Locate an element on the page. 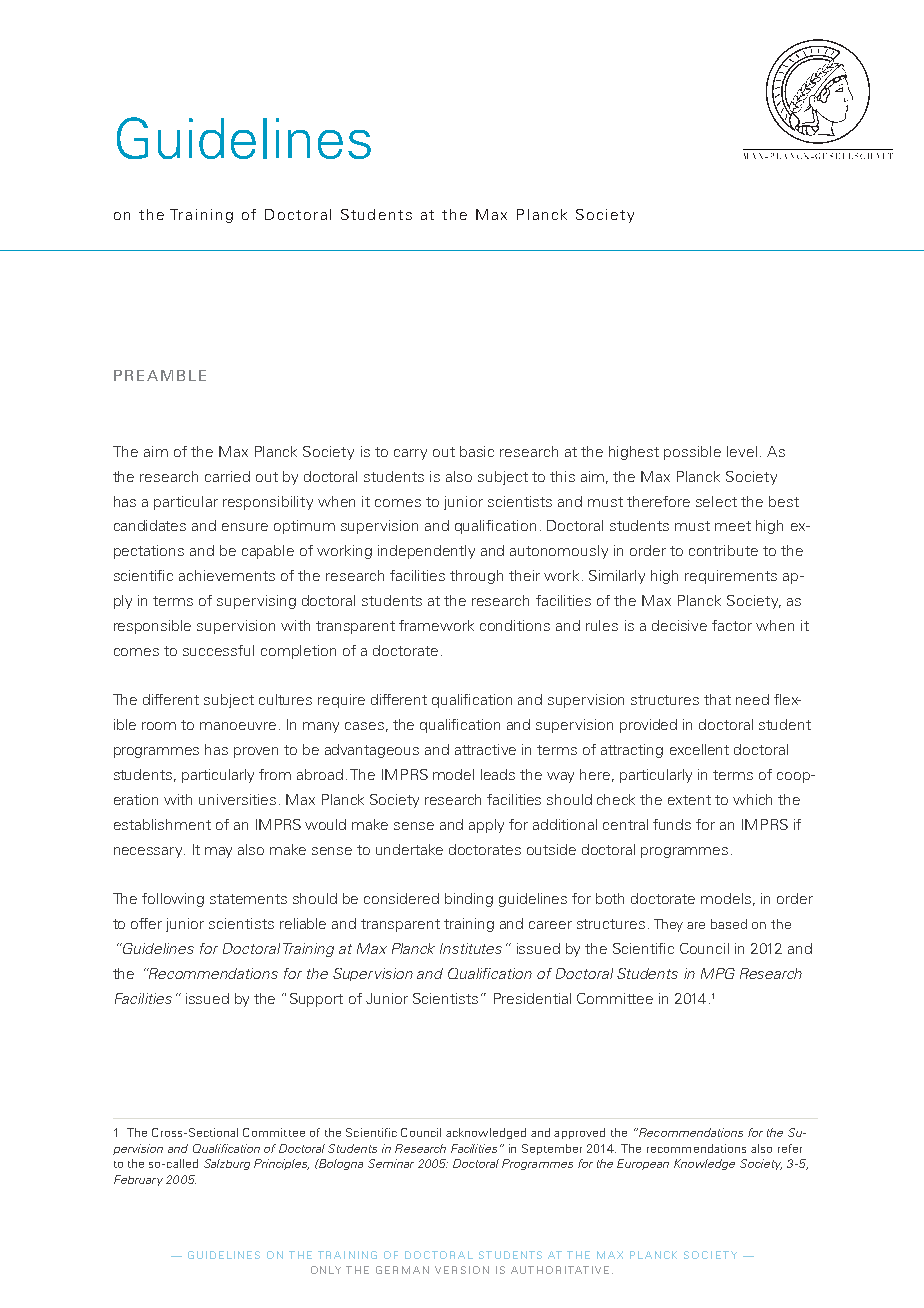 The image size is (924, 1308). PREAMBLE is located at coordinates (160, 375).
